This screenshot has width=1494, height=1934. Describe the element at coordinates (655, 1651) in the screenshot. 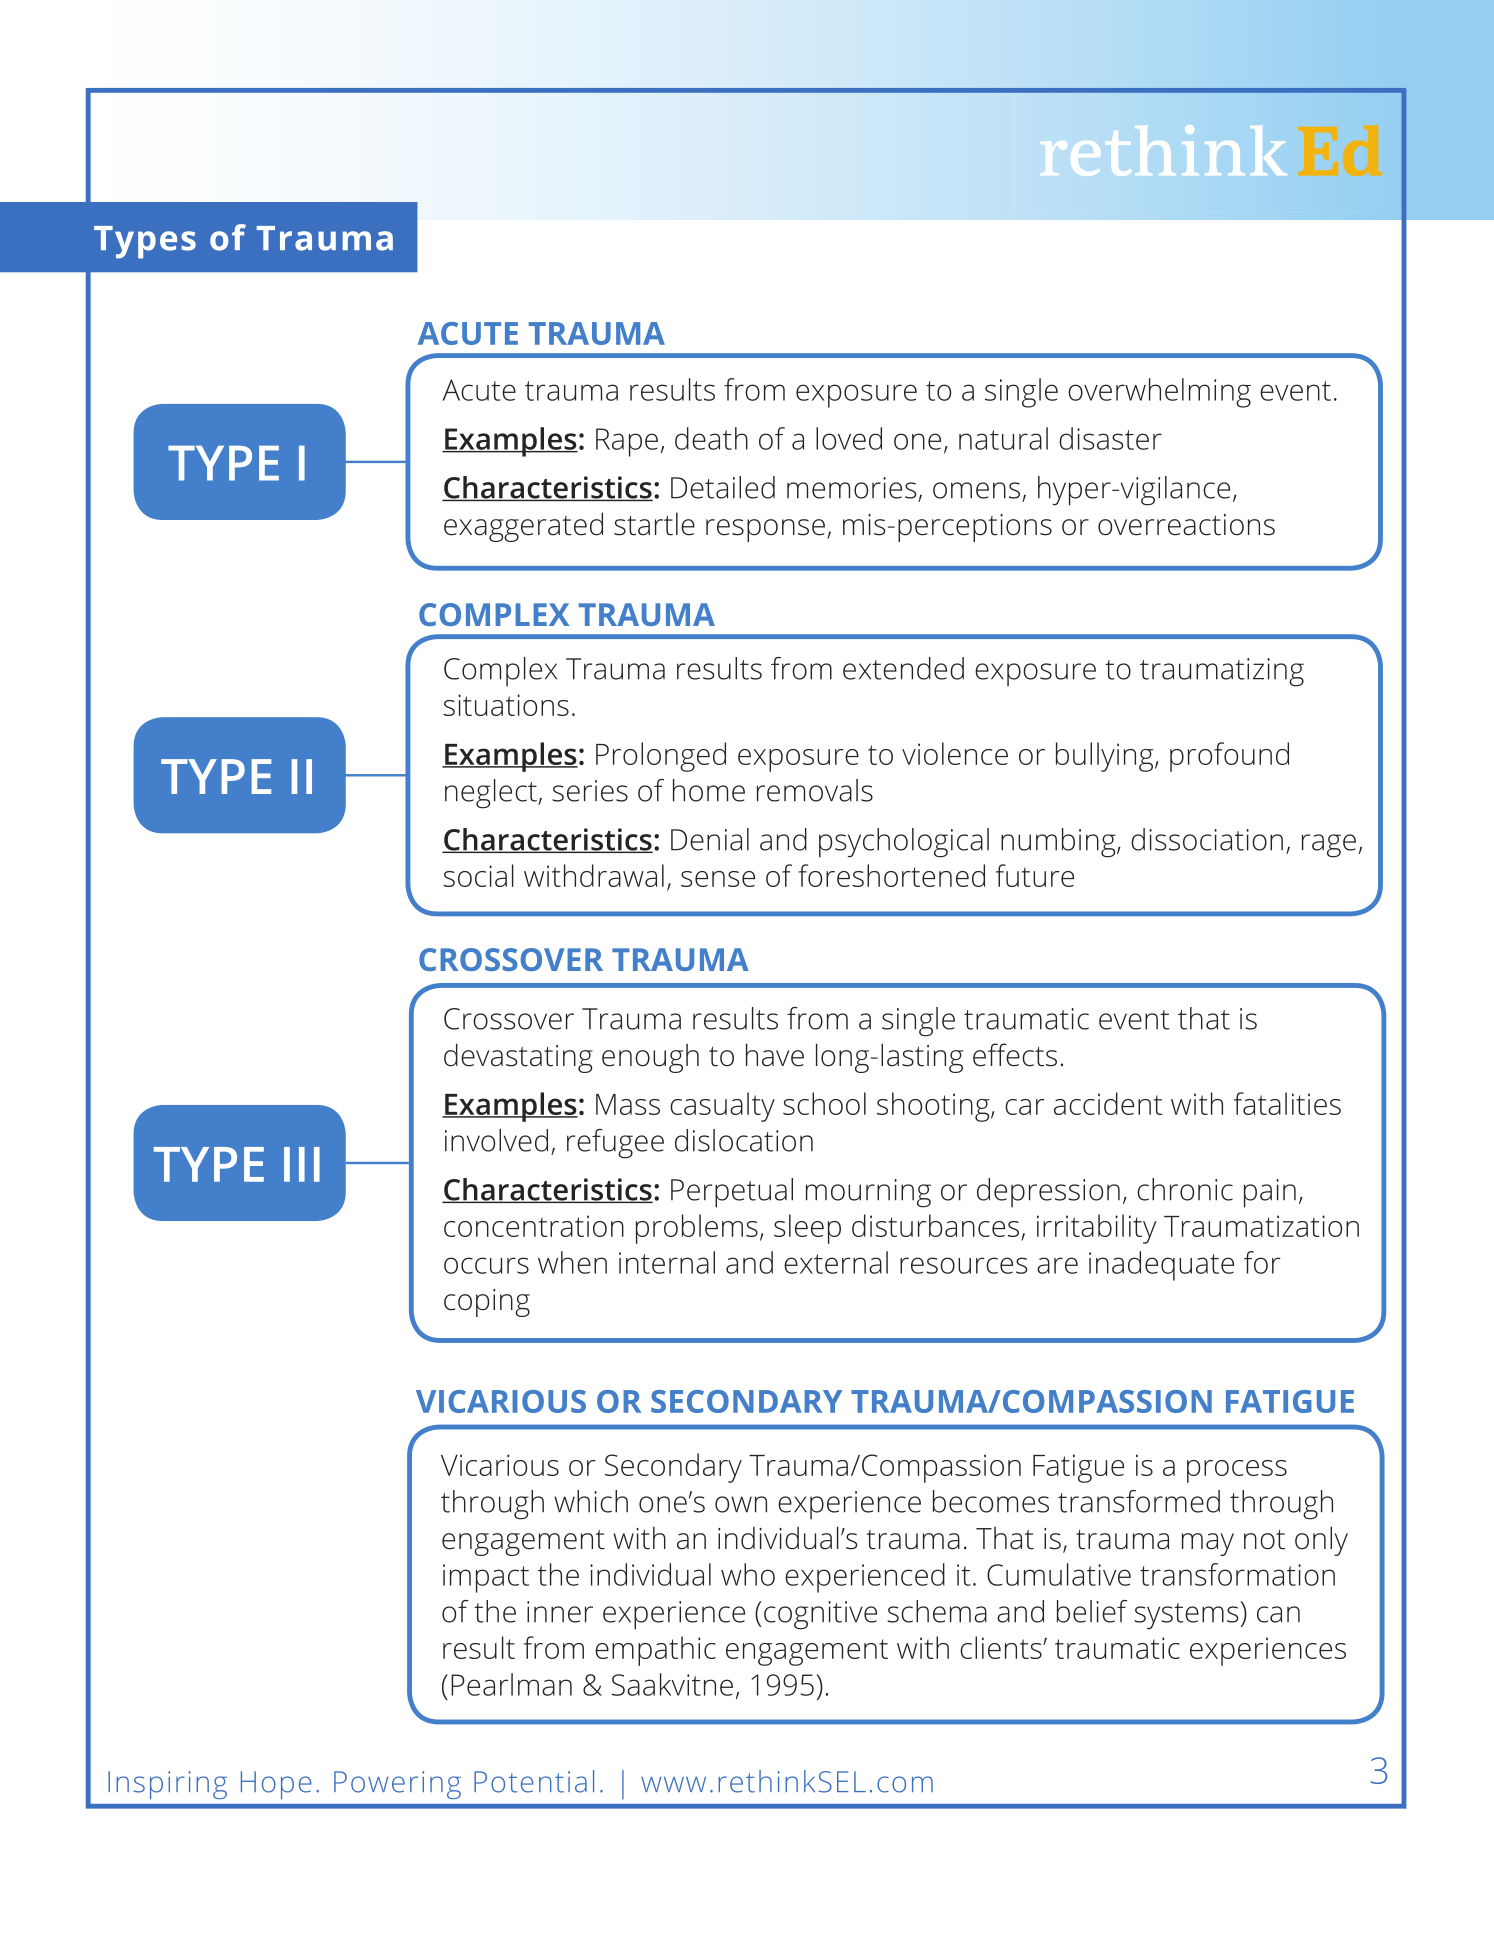

I see `empathic` at that location.
